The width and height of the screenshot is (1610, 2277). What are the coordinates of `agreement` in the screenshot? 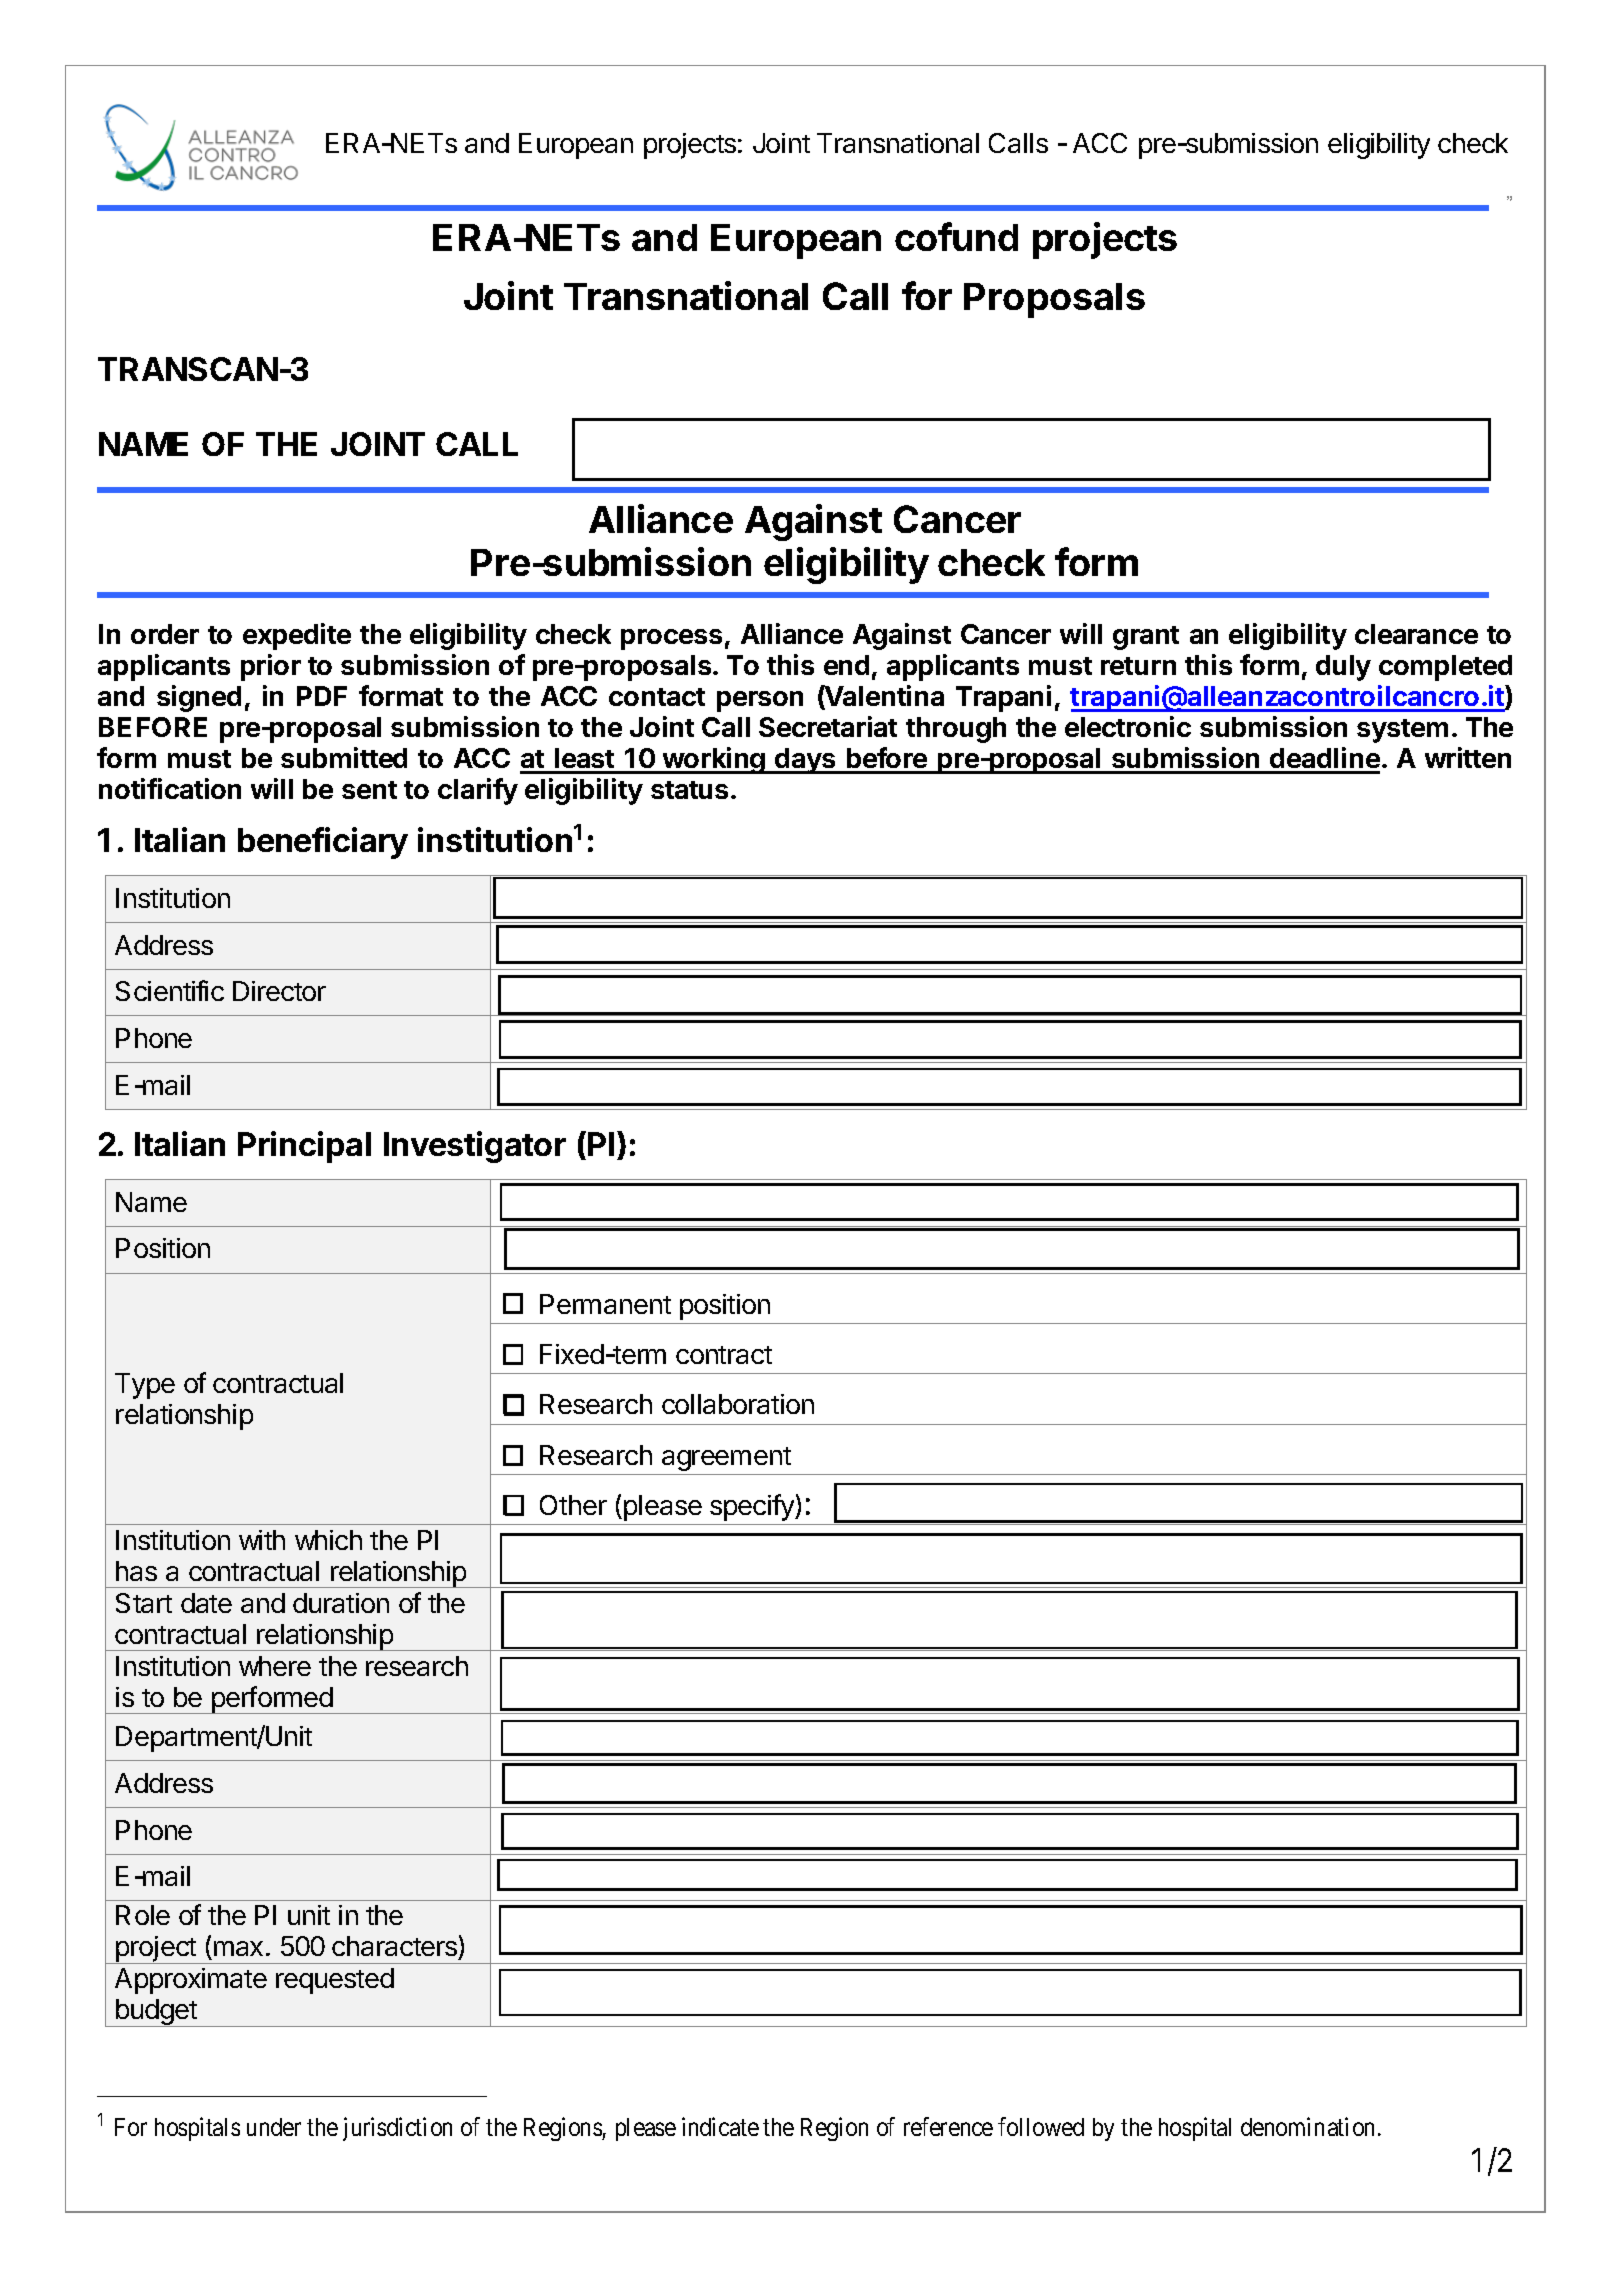 It's located at (726, 1459).
